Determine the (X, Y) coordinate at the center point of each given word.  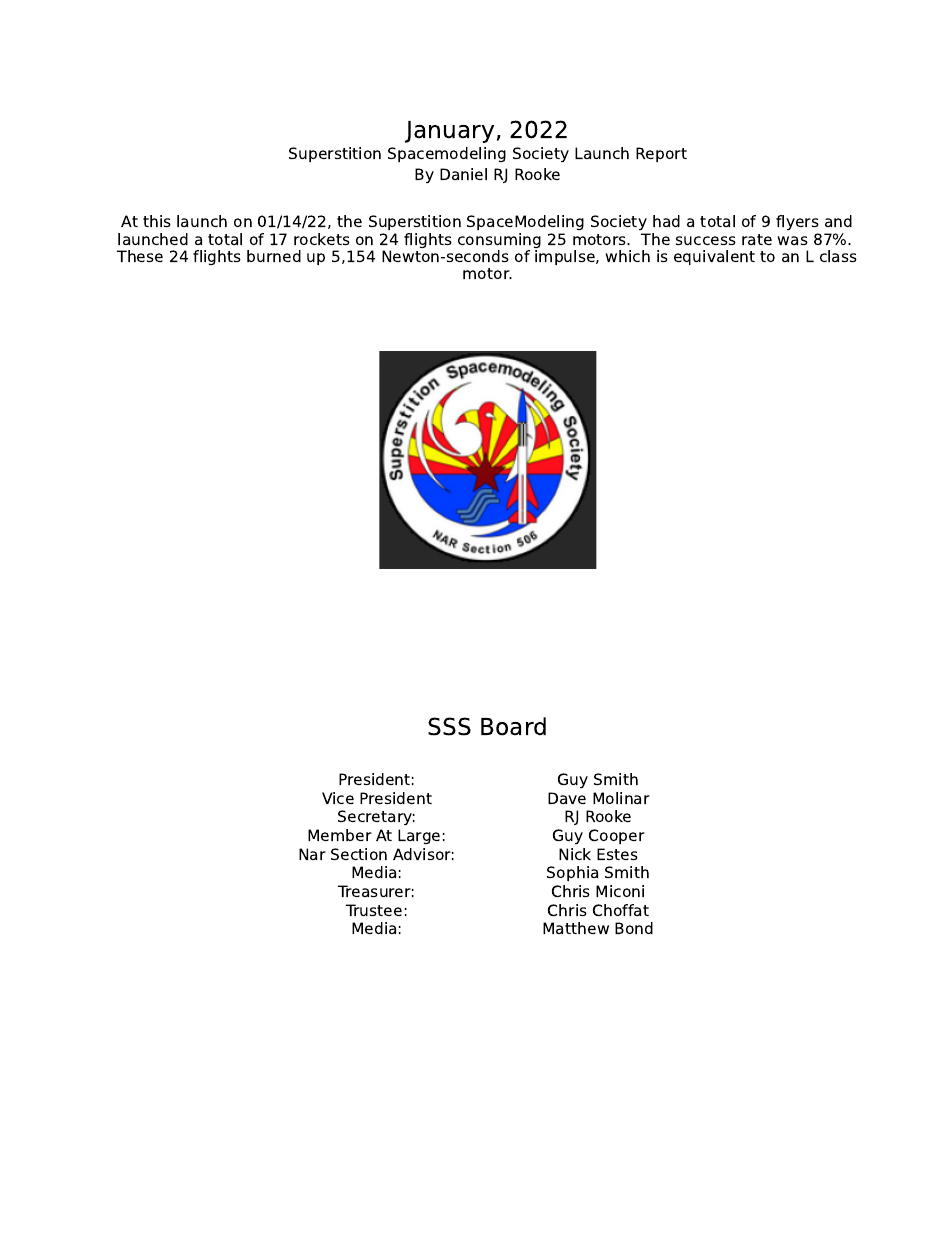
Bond (634, 928)
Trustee (374, 910)
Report (661, 154)
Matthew (576, 928)
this (157, 221)
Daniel (463, 174)
